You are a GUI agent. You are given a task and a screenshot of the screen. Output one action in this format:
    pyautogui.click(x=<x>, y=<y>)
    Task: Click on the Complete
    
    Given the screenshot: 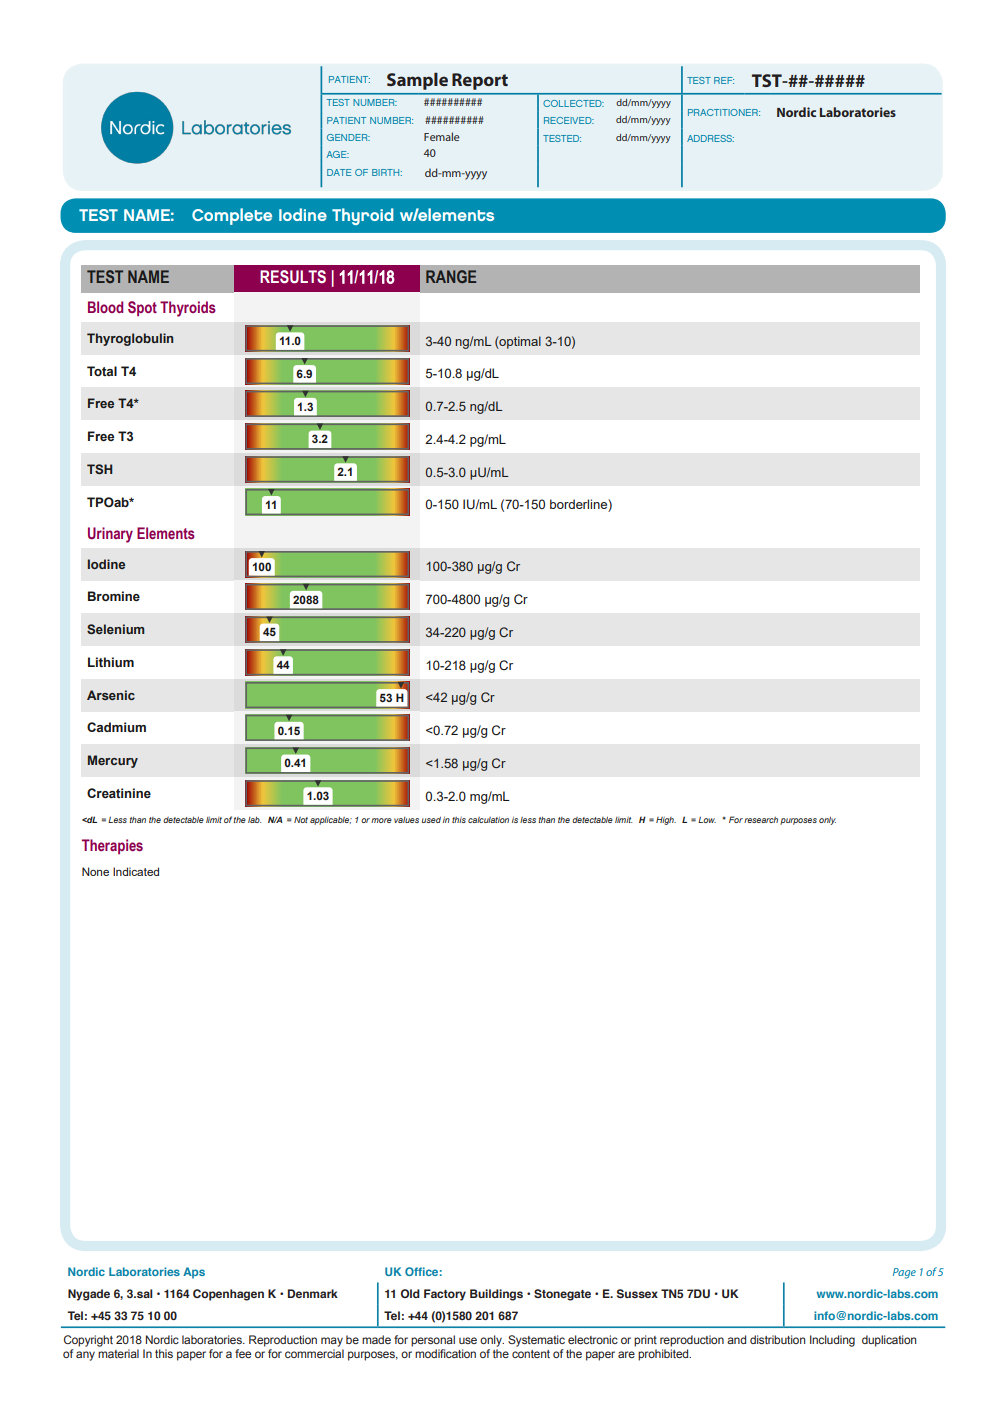 What is the action you would take?
    pyautogui.click(x=232, y=216)
